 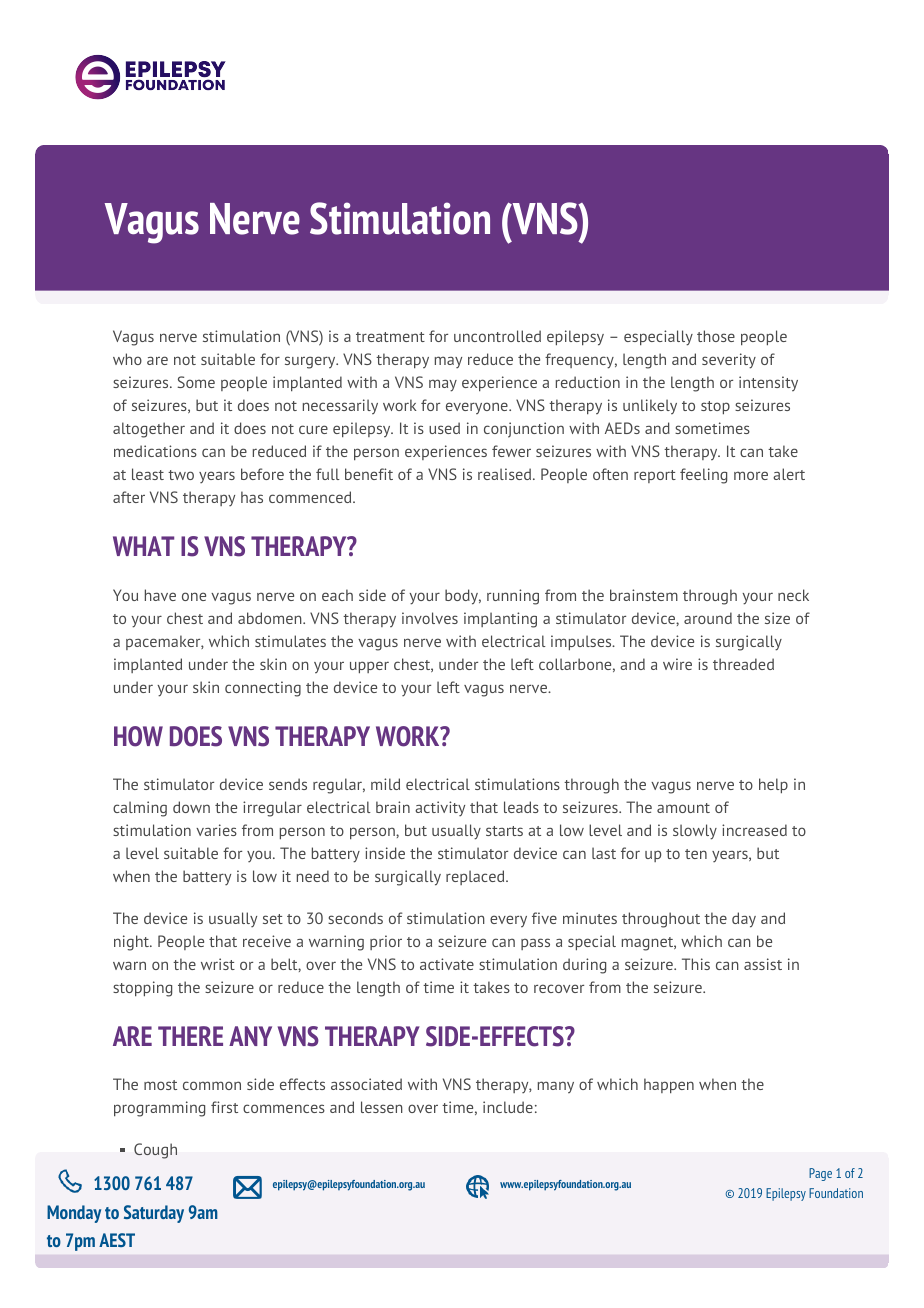 What do you see at coordinates (729, 361) in the screenshot?
I see `severity` at bounding box center [729, 361].
